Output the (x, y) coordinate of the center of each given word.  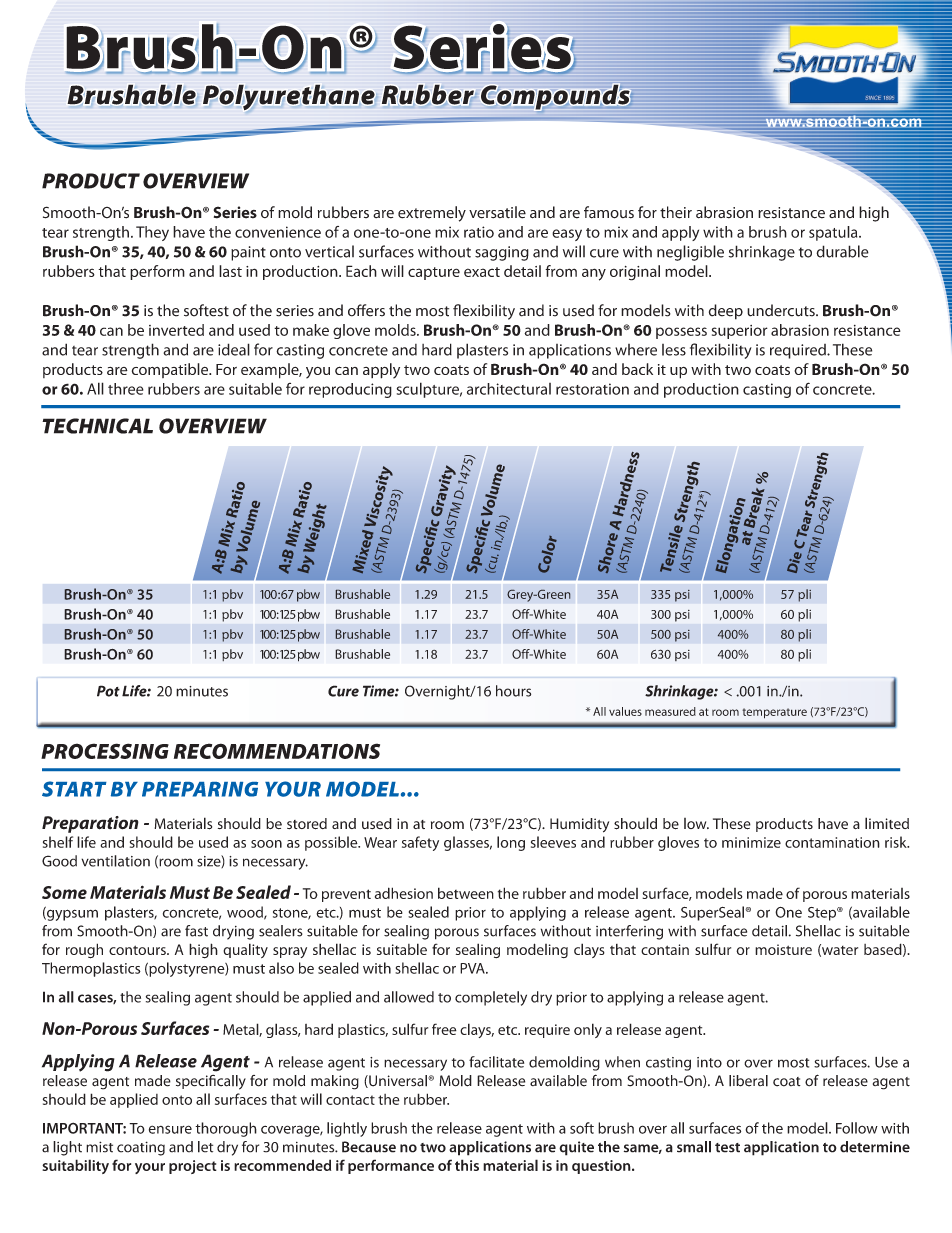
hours (513, 691)
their (676, 212)
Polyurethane (289, 97)
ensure (170, 1129)
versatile (497, 212)
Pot (108, 691)
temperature (775, 713)
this (467, 1165)
